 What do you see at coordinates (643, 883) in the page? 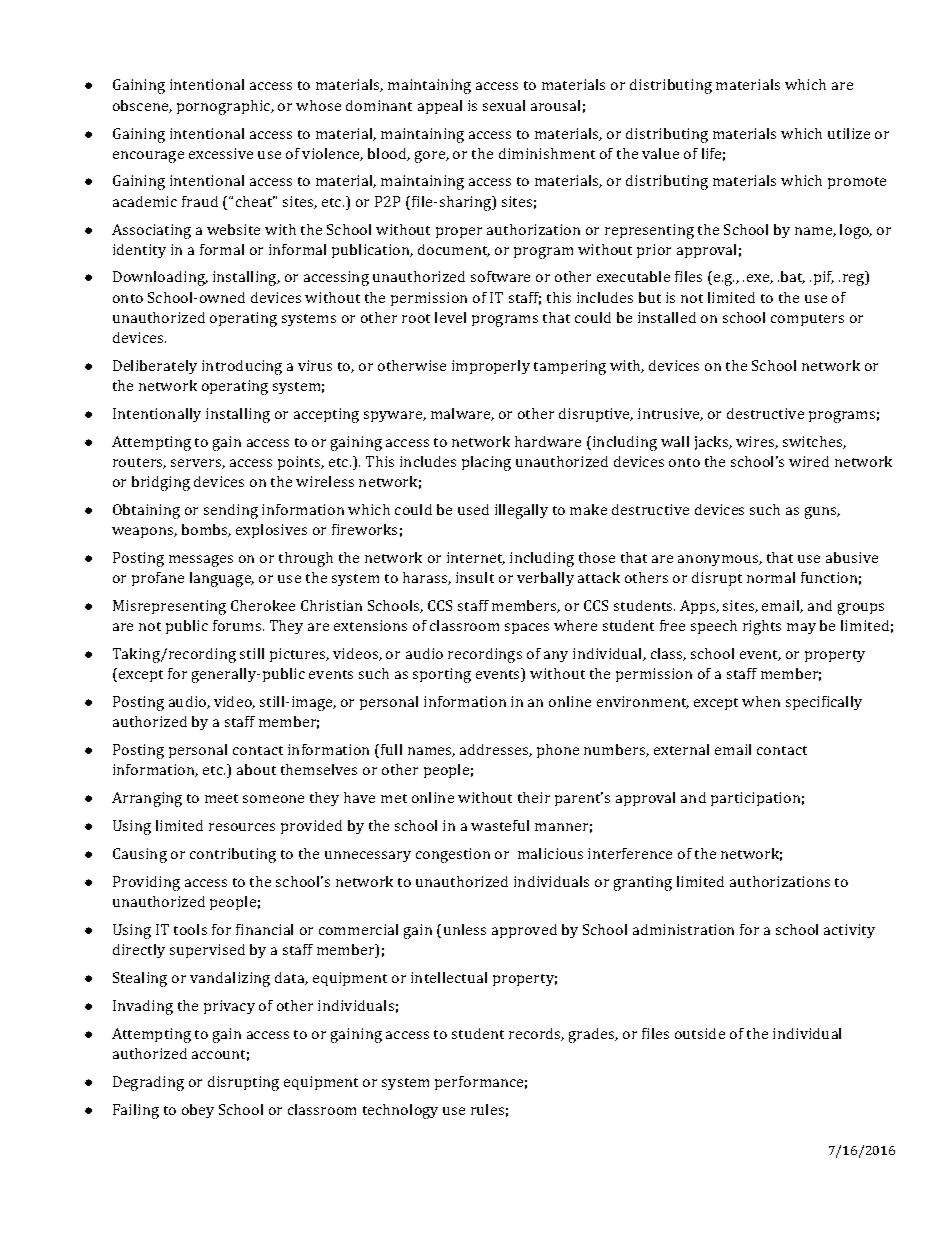
I see `granting` at bounding box center [643, 883].
